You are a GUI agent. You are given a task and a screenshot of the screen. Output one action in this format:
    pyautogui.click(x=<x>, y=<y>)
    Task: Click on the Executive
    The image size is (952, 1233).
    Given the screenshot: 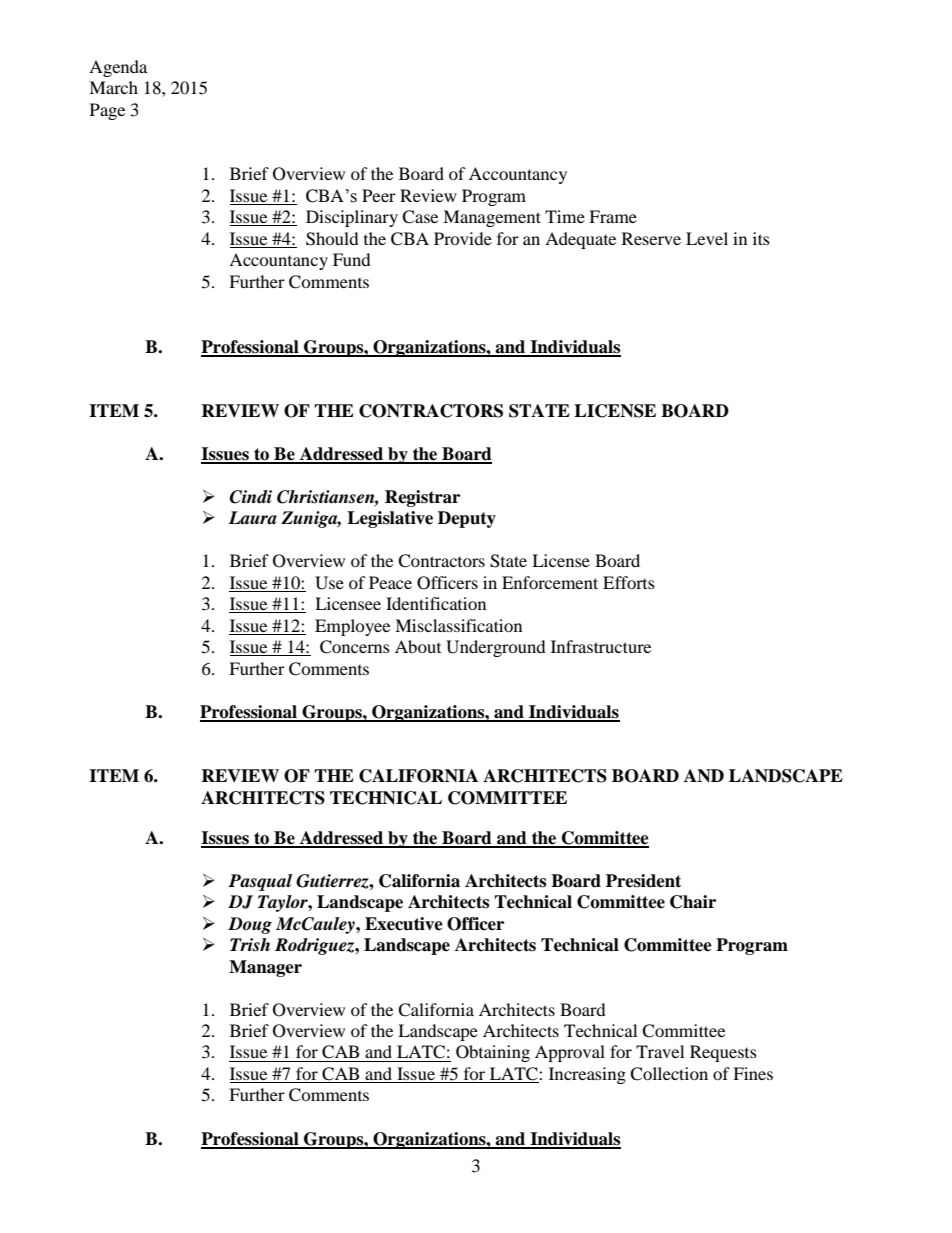 What is the action you would take?
    pyautogui.click(x=404, y=924)
